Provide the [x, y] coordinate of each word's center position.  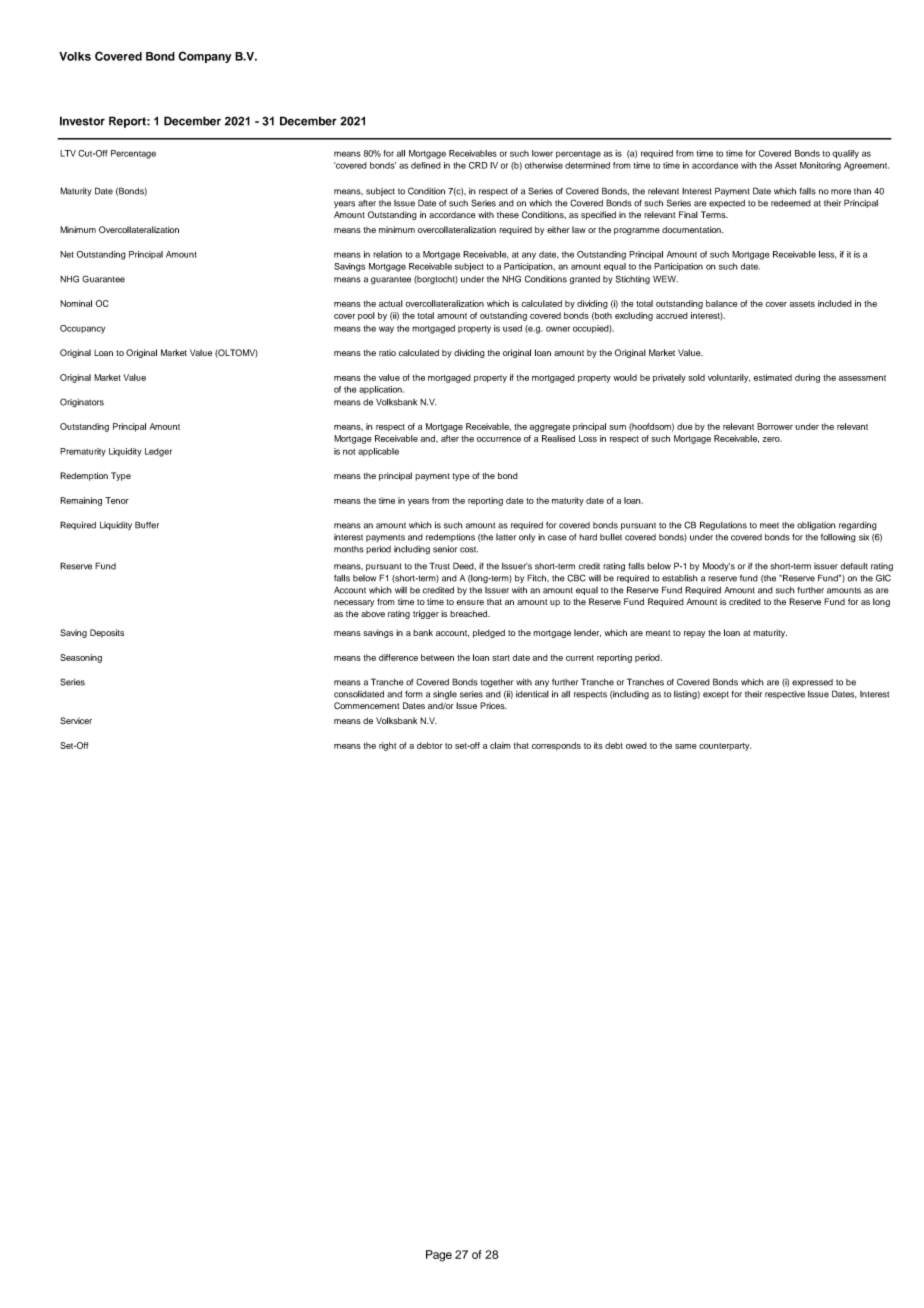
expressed [812, 683]
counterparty [725, 747]
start [501, 658]
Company [204, 57]
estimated [772, 377]
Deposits [107, 633]
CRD [478, 165]
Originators [82, 403]
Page [439, 1256]
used [512, 328]
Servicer [76, 720]
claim [500, 745]
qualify [846, 154]
